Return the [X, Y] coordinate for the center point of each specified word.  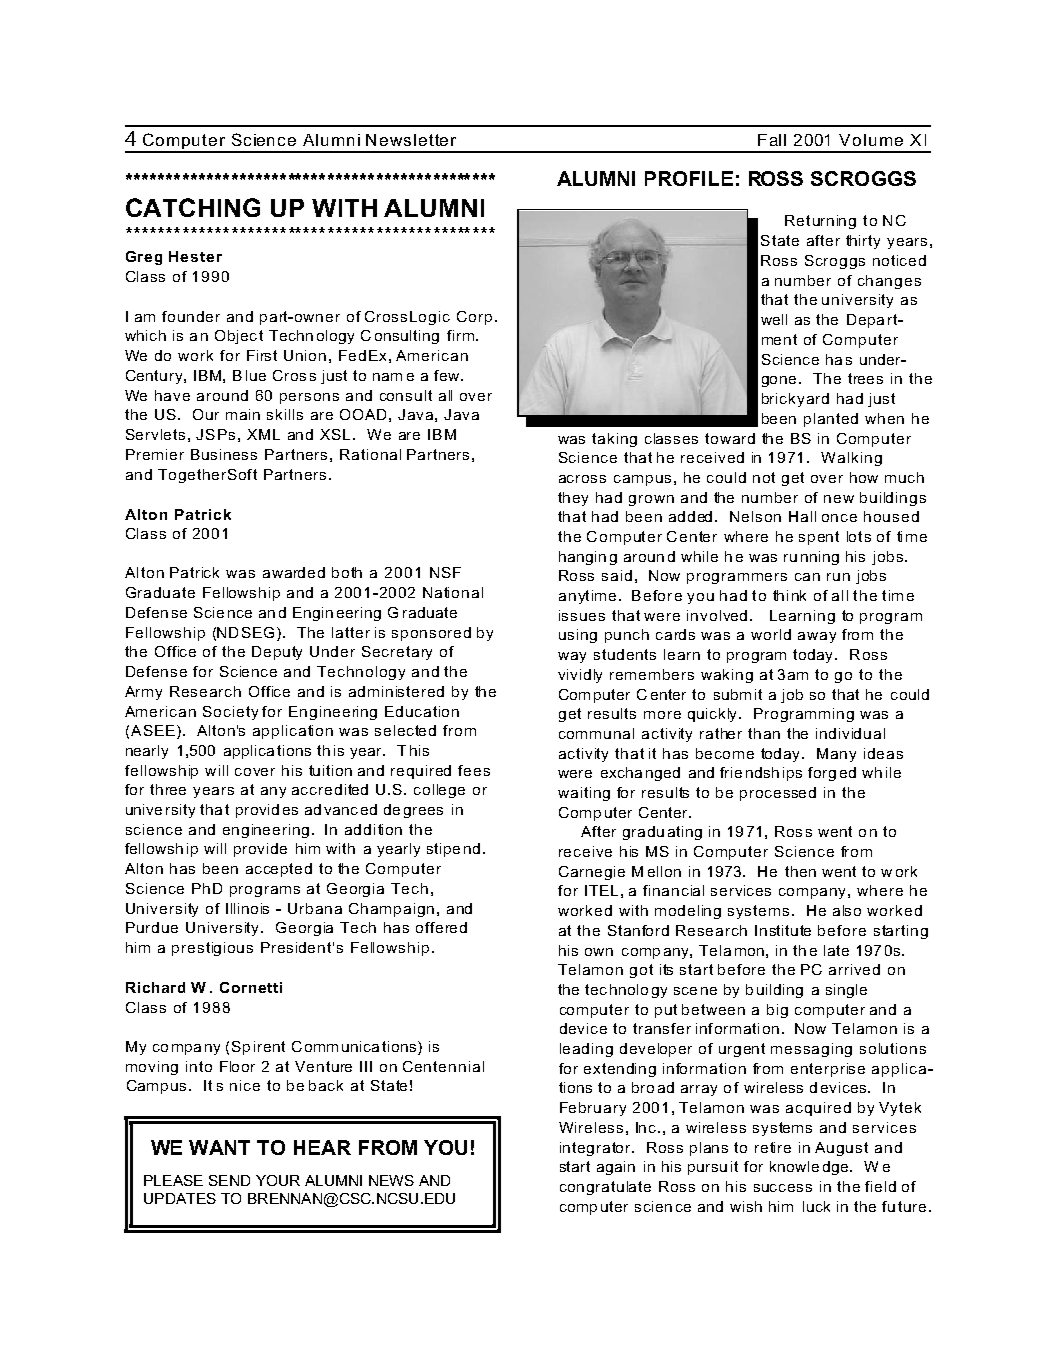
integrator [596, 1149]
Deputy [277, 653]
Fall [772, 140]
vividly [580, 676]
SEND [229, 1180]
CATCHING [193, 207]
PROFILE [689, 178]
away [817, 637]
